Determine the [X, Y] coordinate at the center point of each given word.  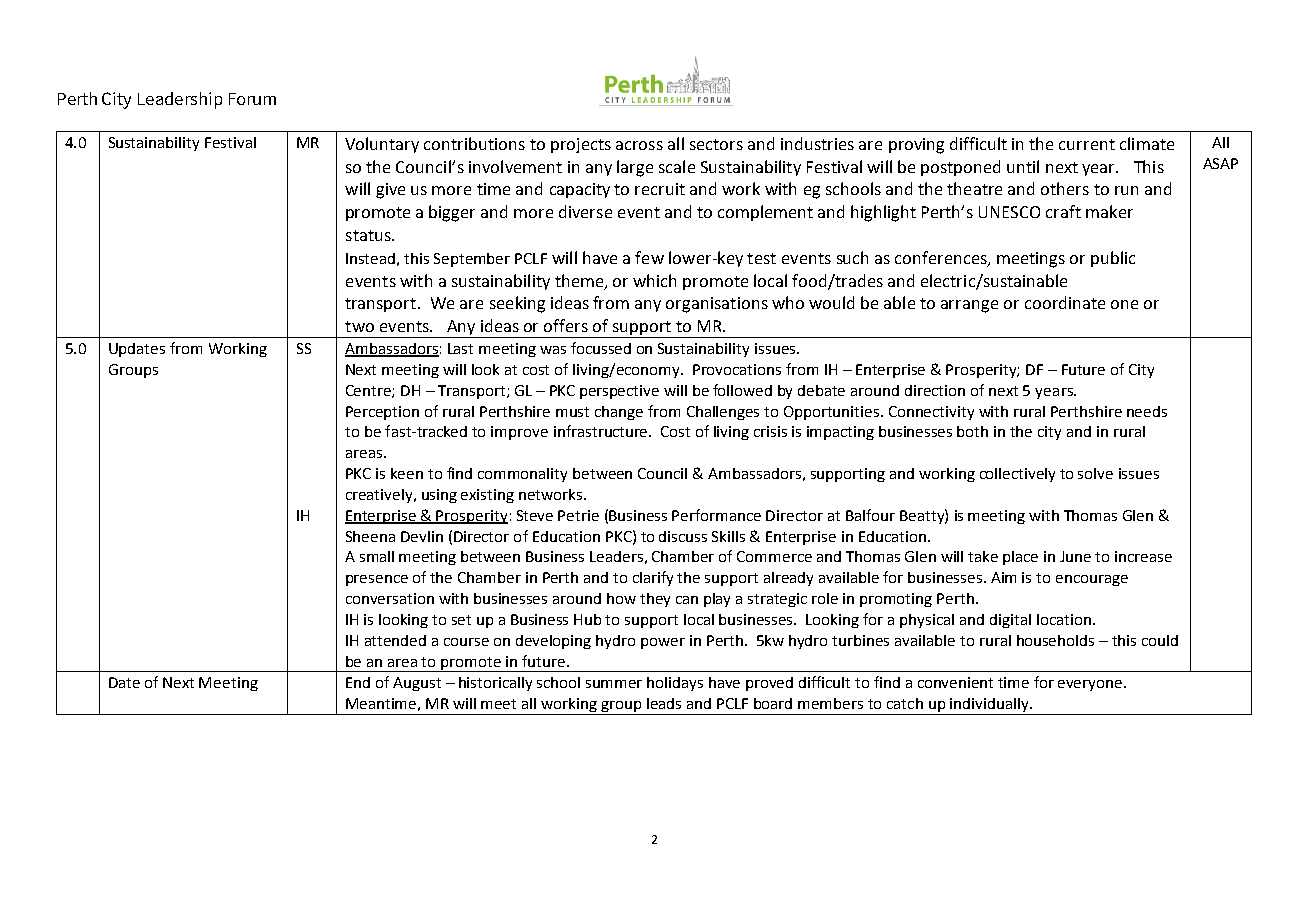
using [439, 496]
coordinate [1065, 302]
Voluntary [382, 145]
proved [769, 684]
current [1087, 144]
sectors [716, 144]
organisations [717, 305]
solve [1095, 473]
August [417, 684]
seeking [517, 304]
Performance [716, 515]
